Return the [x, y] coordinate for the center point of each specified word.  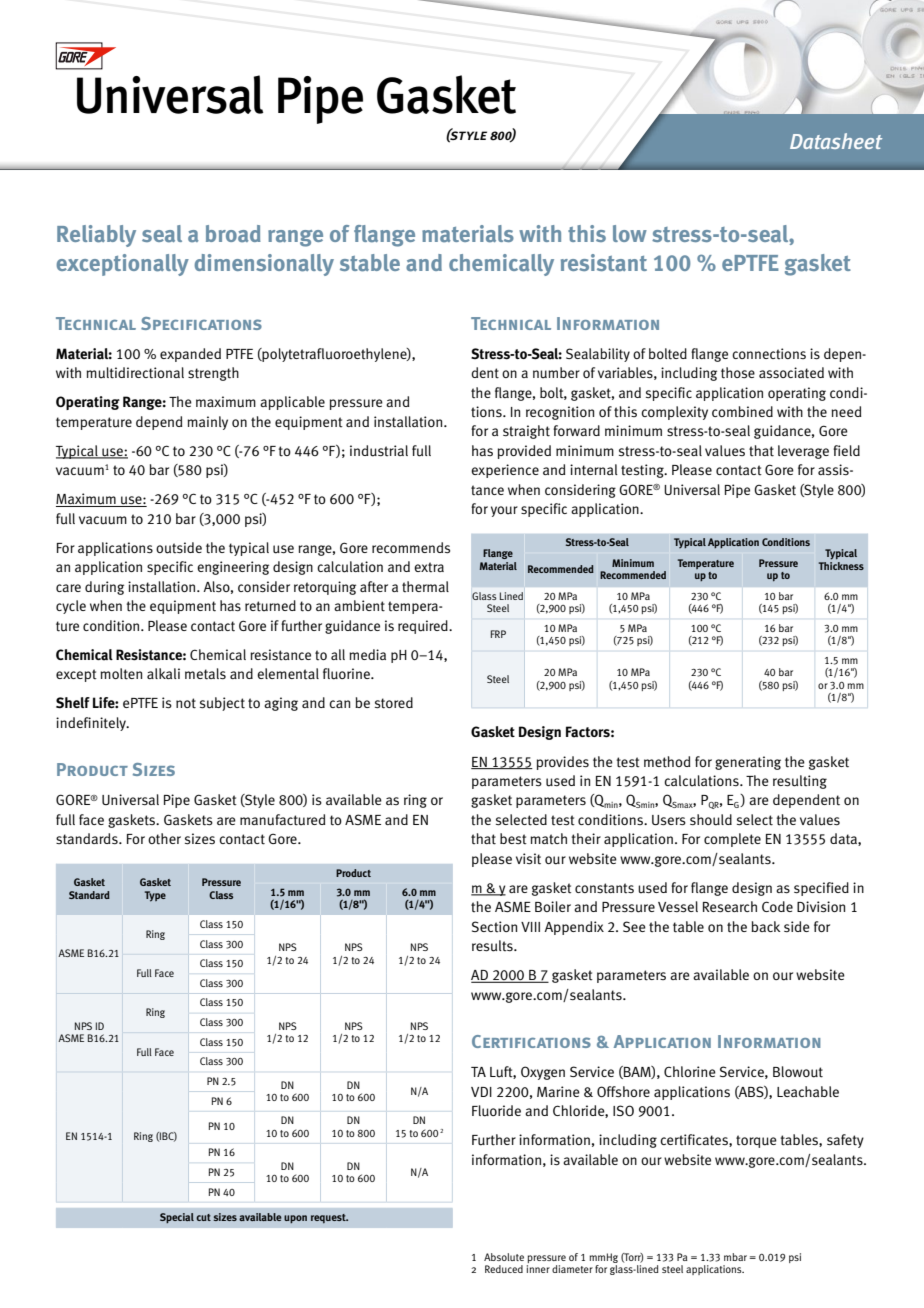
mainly [207, 423]
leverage [803, 452]
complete [732, 840]
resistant [604, 263]
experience [505, 471]
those [738, 373]
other [164, 839]
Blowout [798, 1072]
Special [177, 1218]
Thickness [841, 564]
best [513, 839]
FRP [498, 634]
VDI [481, 1092]
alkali [163, 673]
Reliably [96, 236]
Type [155, 896]
